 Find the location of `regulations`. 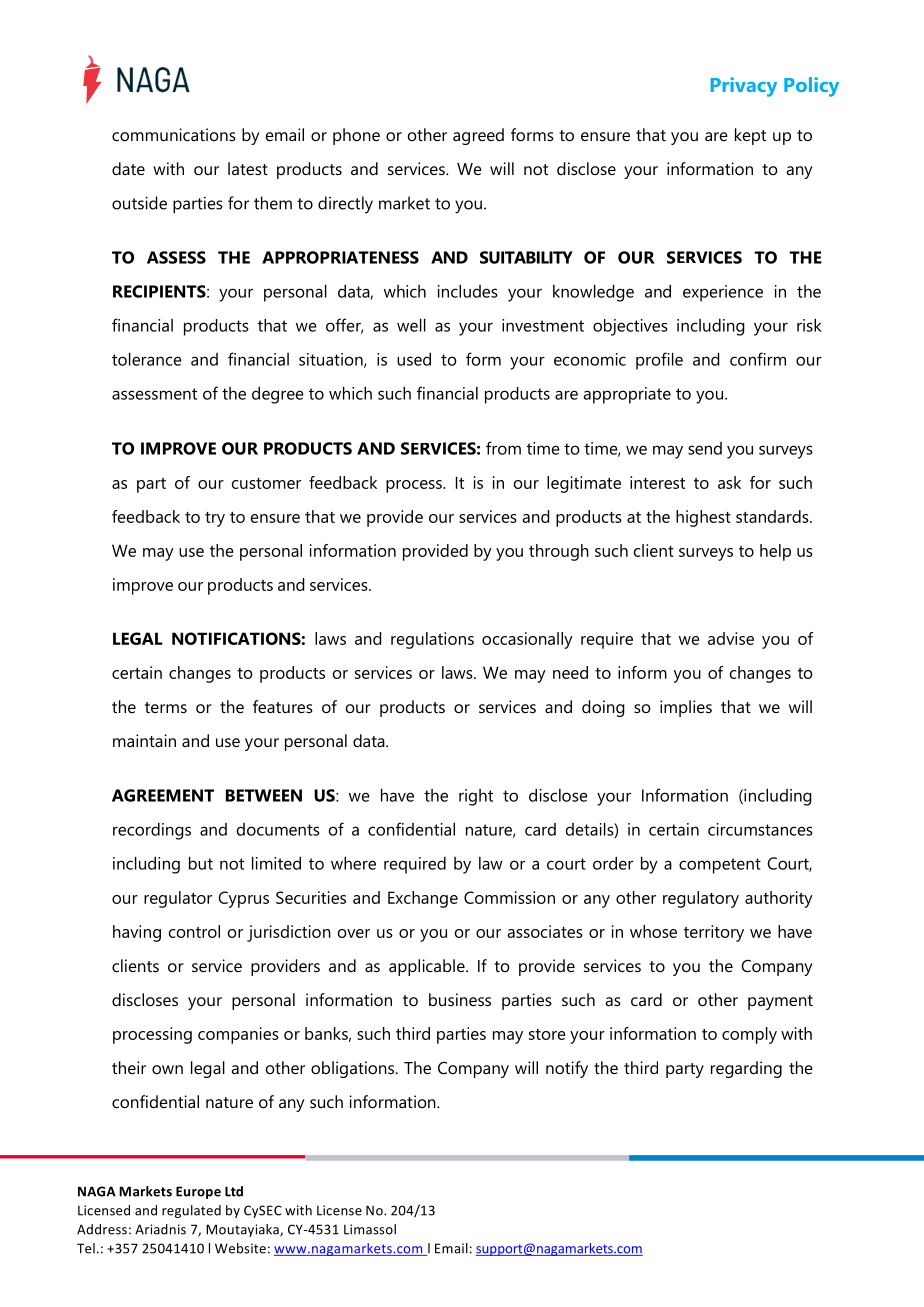

regulations is located at coordinates (432, 640).
